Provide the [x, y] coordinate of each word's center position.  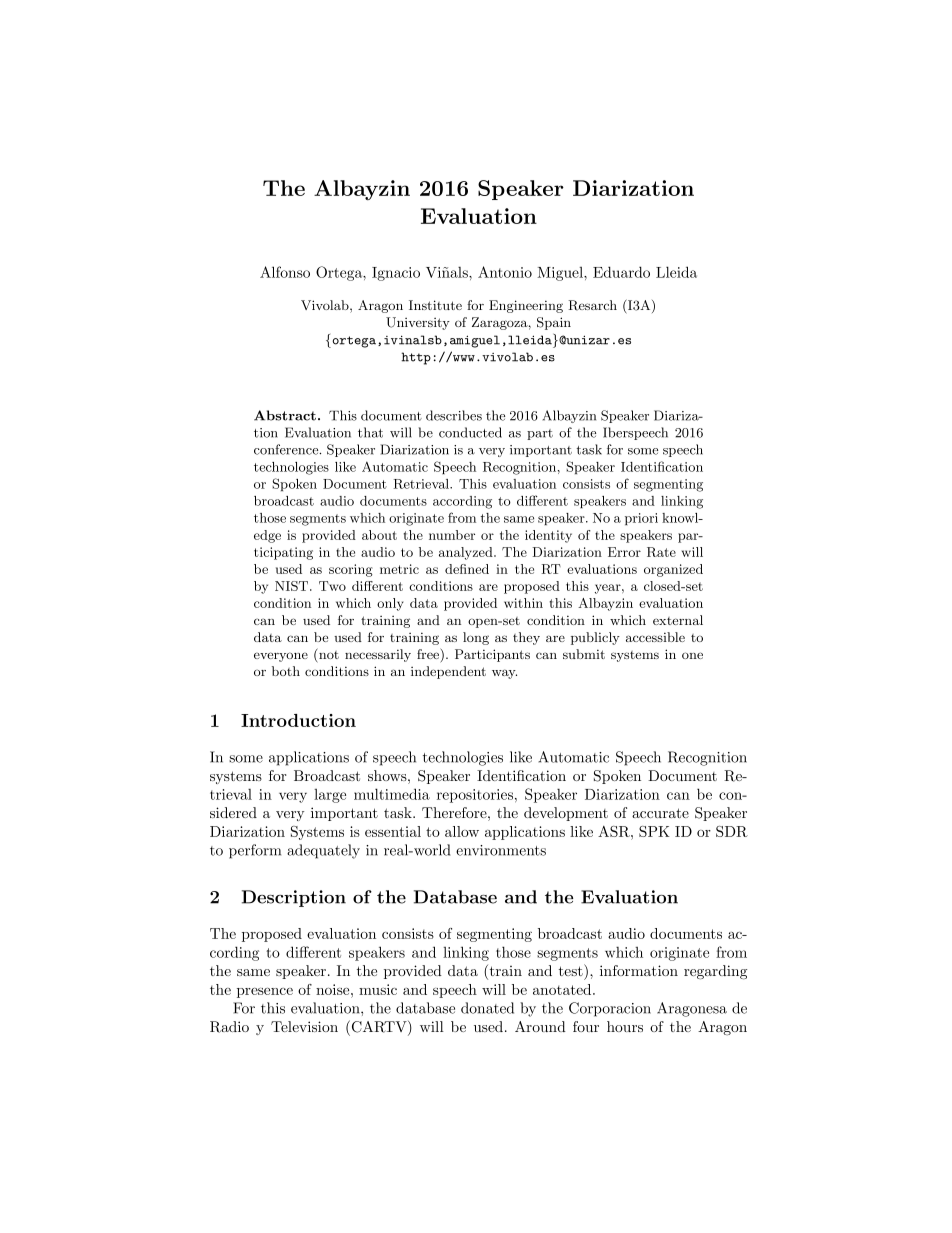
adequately [323, 851]
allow [462, 831]
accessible [655, 637]
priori [641, 519]
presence [265, 993]
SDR [732, 831]
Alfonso [285, 272]
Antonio [505, 272]
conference [287, 449]
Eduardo [621, 272]
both [286, 671]
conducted [470, 432]
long [476, 638]
